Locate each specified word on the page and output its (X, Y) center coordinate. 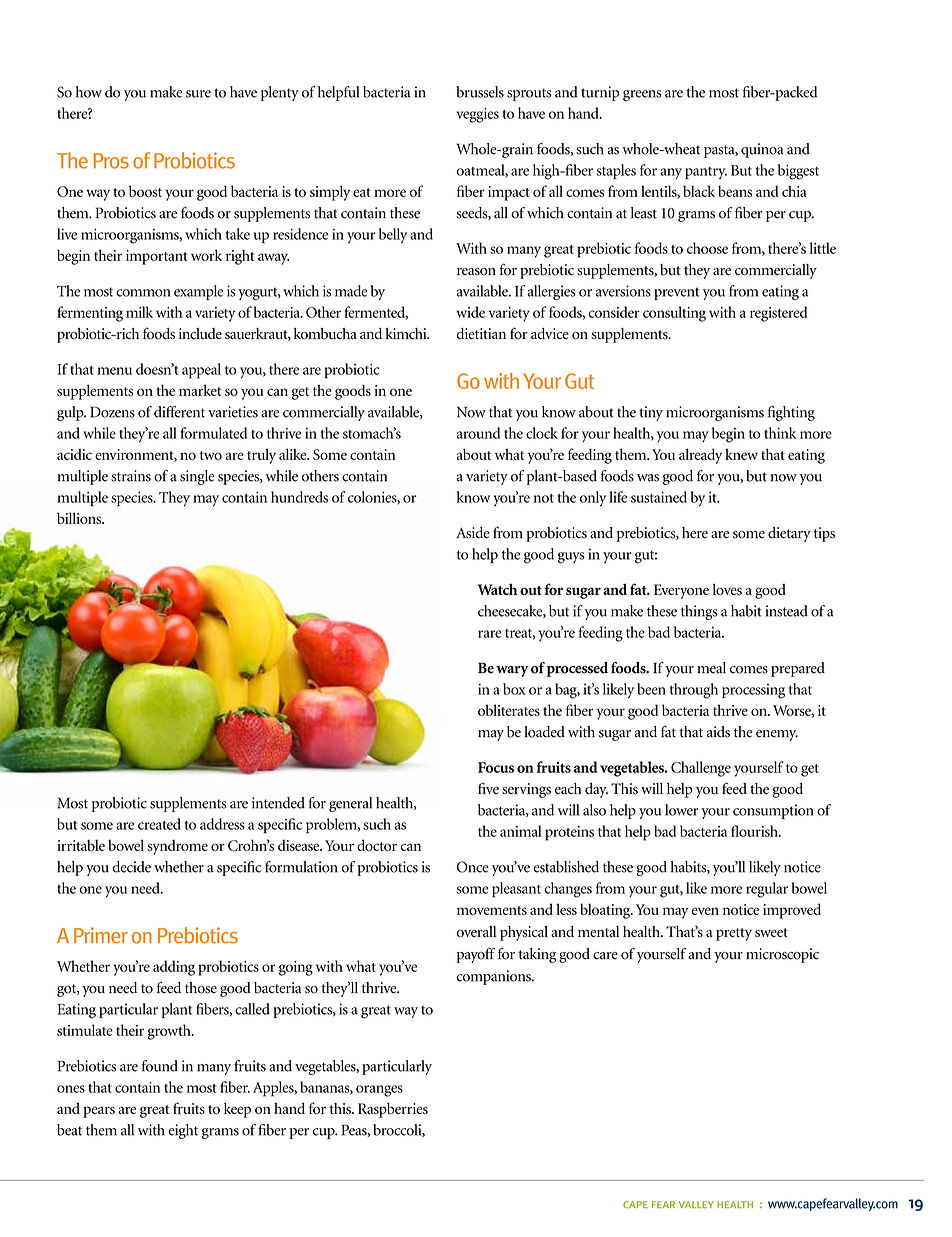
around (478, 433)
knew (741, 454)
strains (131, 476)
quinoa (762, 150)
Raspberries (393, 1110)
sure (198, 94)
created (159, 824)
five (488, 788)
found (160, 1066)
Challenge (701, 769)
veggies (477, 115)
